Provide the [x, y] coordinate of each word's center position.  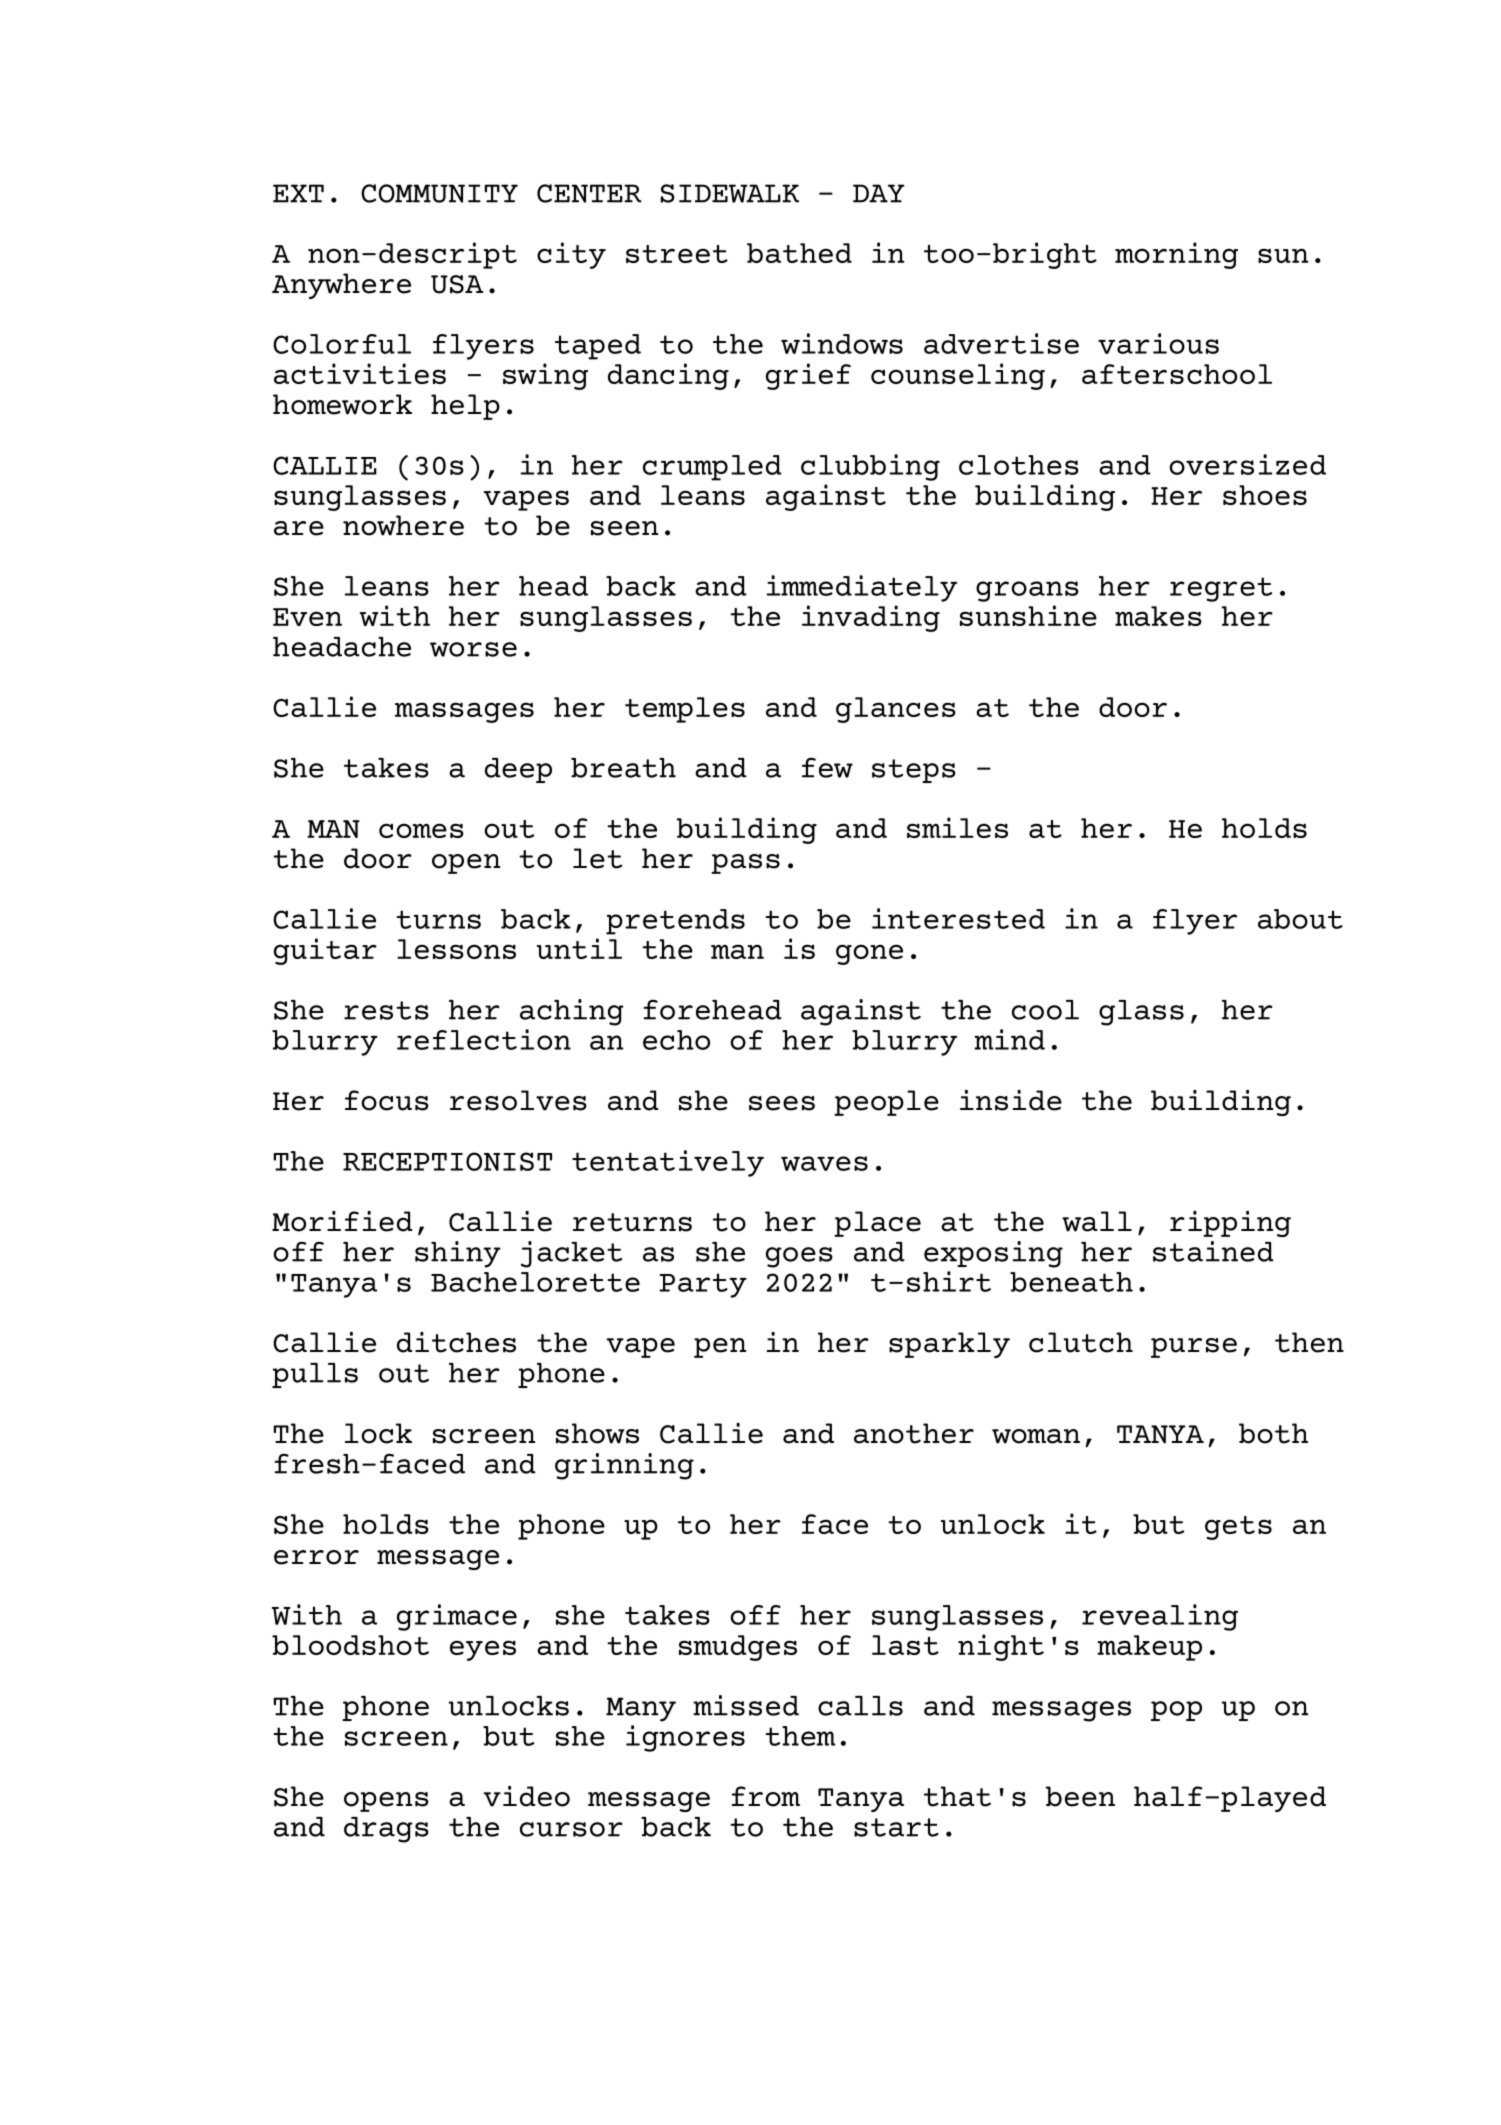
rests [386, 1010]
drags [386, 1830]
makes [1158, 616]
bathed [799, 253]
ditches [456, 1342]
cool [1045, 1010]
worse [473, 649]
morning [1176, 255]
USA [457, 284]
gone [869, 954]
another [914, 1433]
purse [1194, 1348]
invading [871, 618]
